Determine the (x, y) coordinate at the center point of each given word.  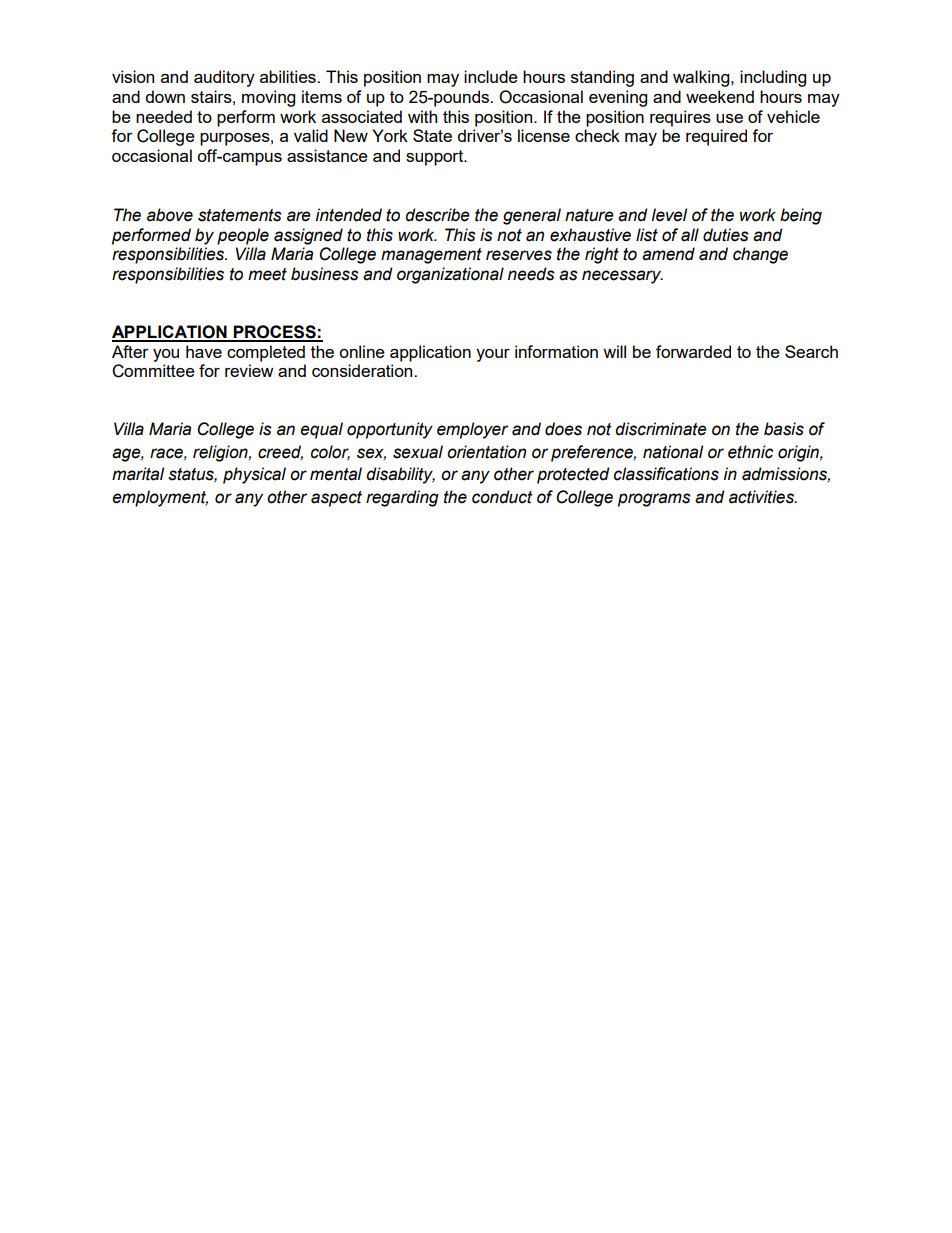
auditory (224, 78)
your (493, 355)
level (669, 215)
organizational (450, 275)
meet (267, 274)
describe (437, 215)
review (249, 370)
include (491, 76)
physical (254, 475)
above (170, 215)
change (760, 255)
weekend (720, 96)
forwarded (693, 351)
